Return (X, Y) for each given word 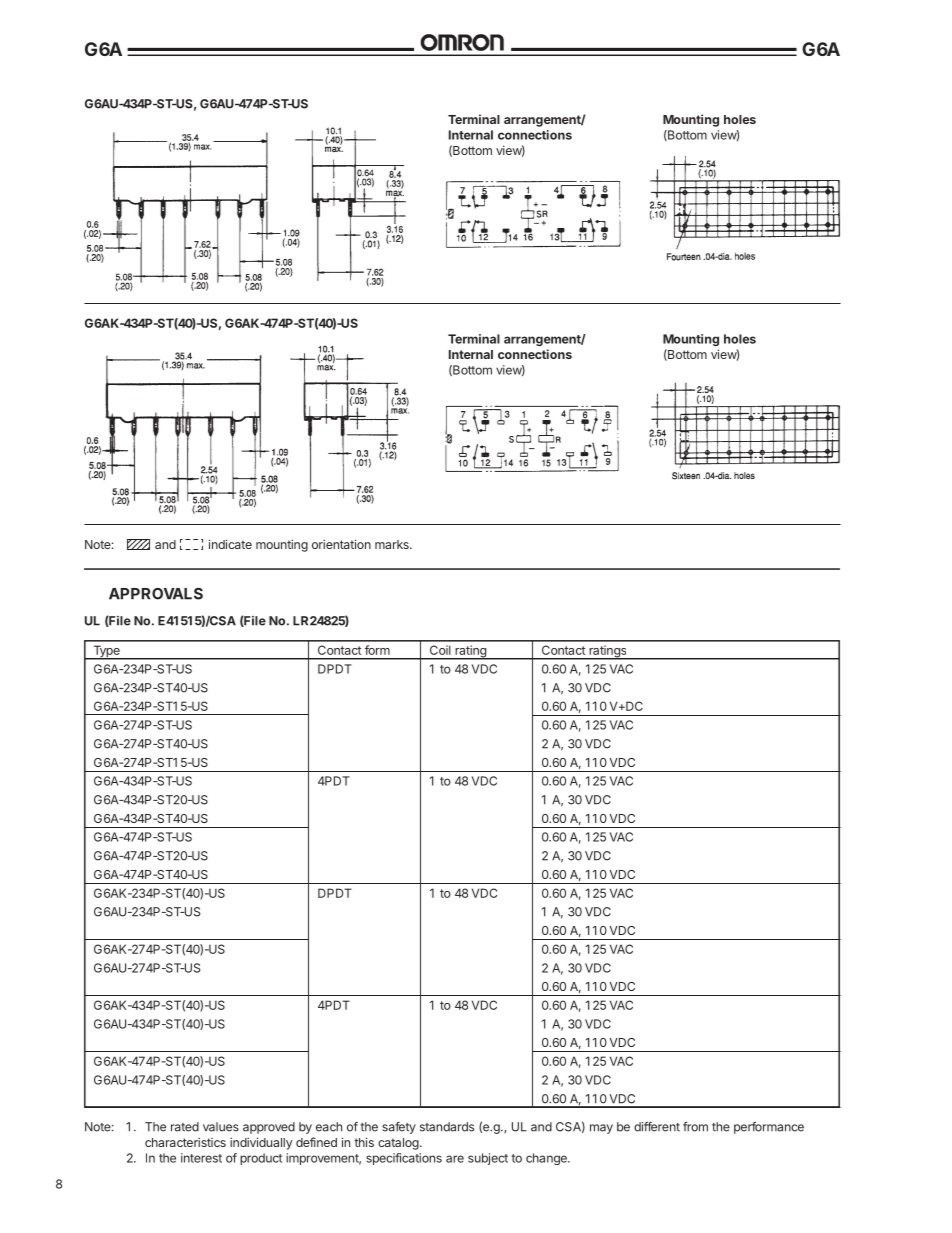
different (657, 1127)
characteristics (185, 1142)
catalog (399, 1144)
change (547, 1159)
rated (185, 1127)
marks (393, 544)
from (695, 1127)
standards (447, 1127)
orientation (341, 544)
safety (399, 1128)
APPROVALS (156, 594)
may (601, 1129)
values (221, 1127)
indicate (230, 544)
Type (106, 652)
